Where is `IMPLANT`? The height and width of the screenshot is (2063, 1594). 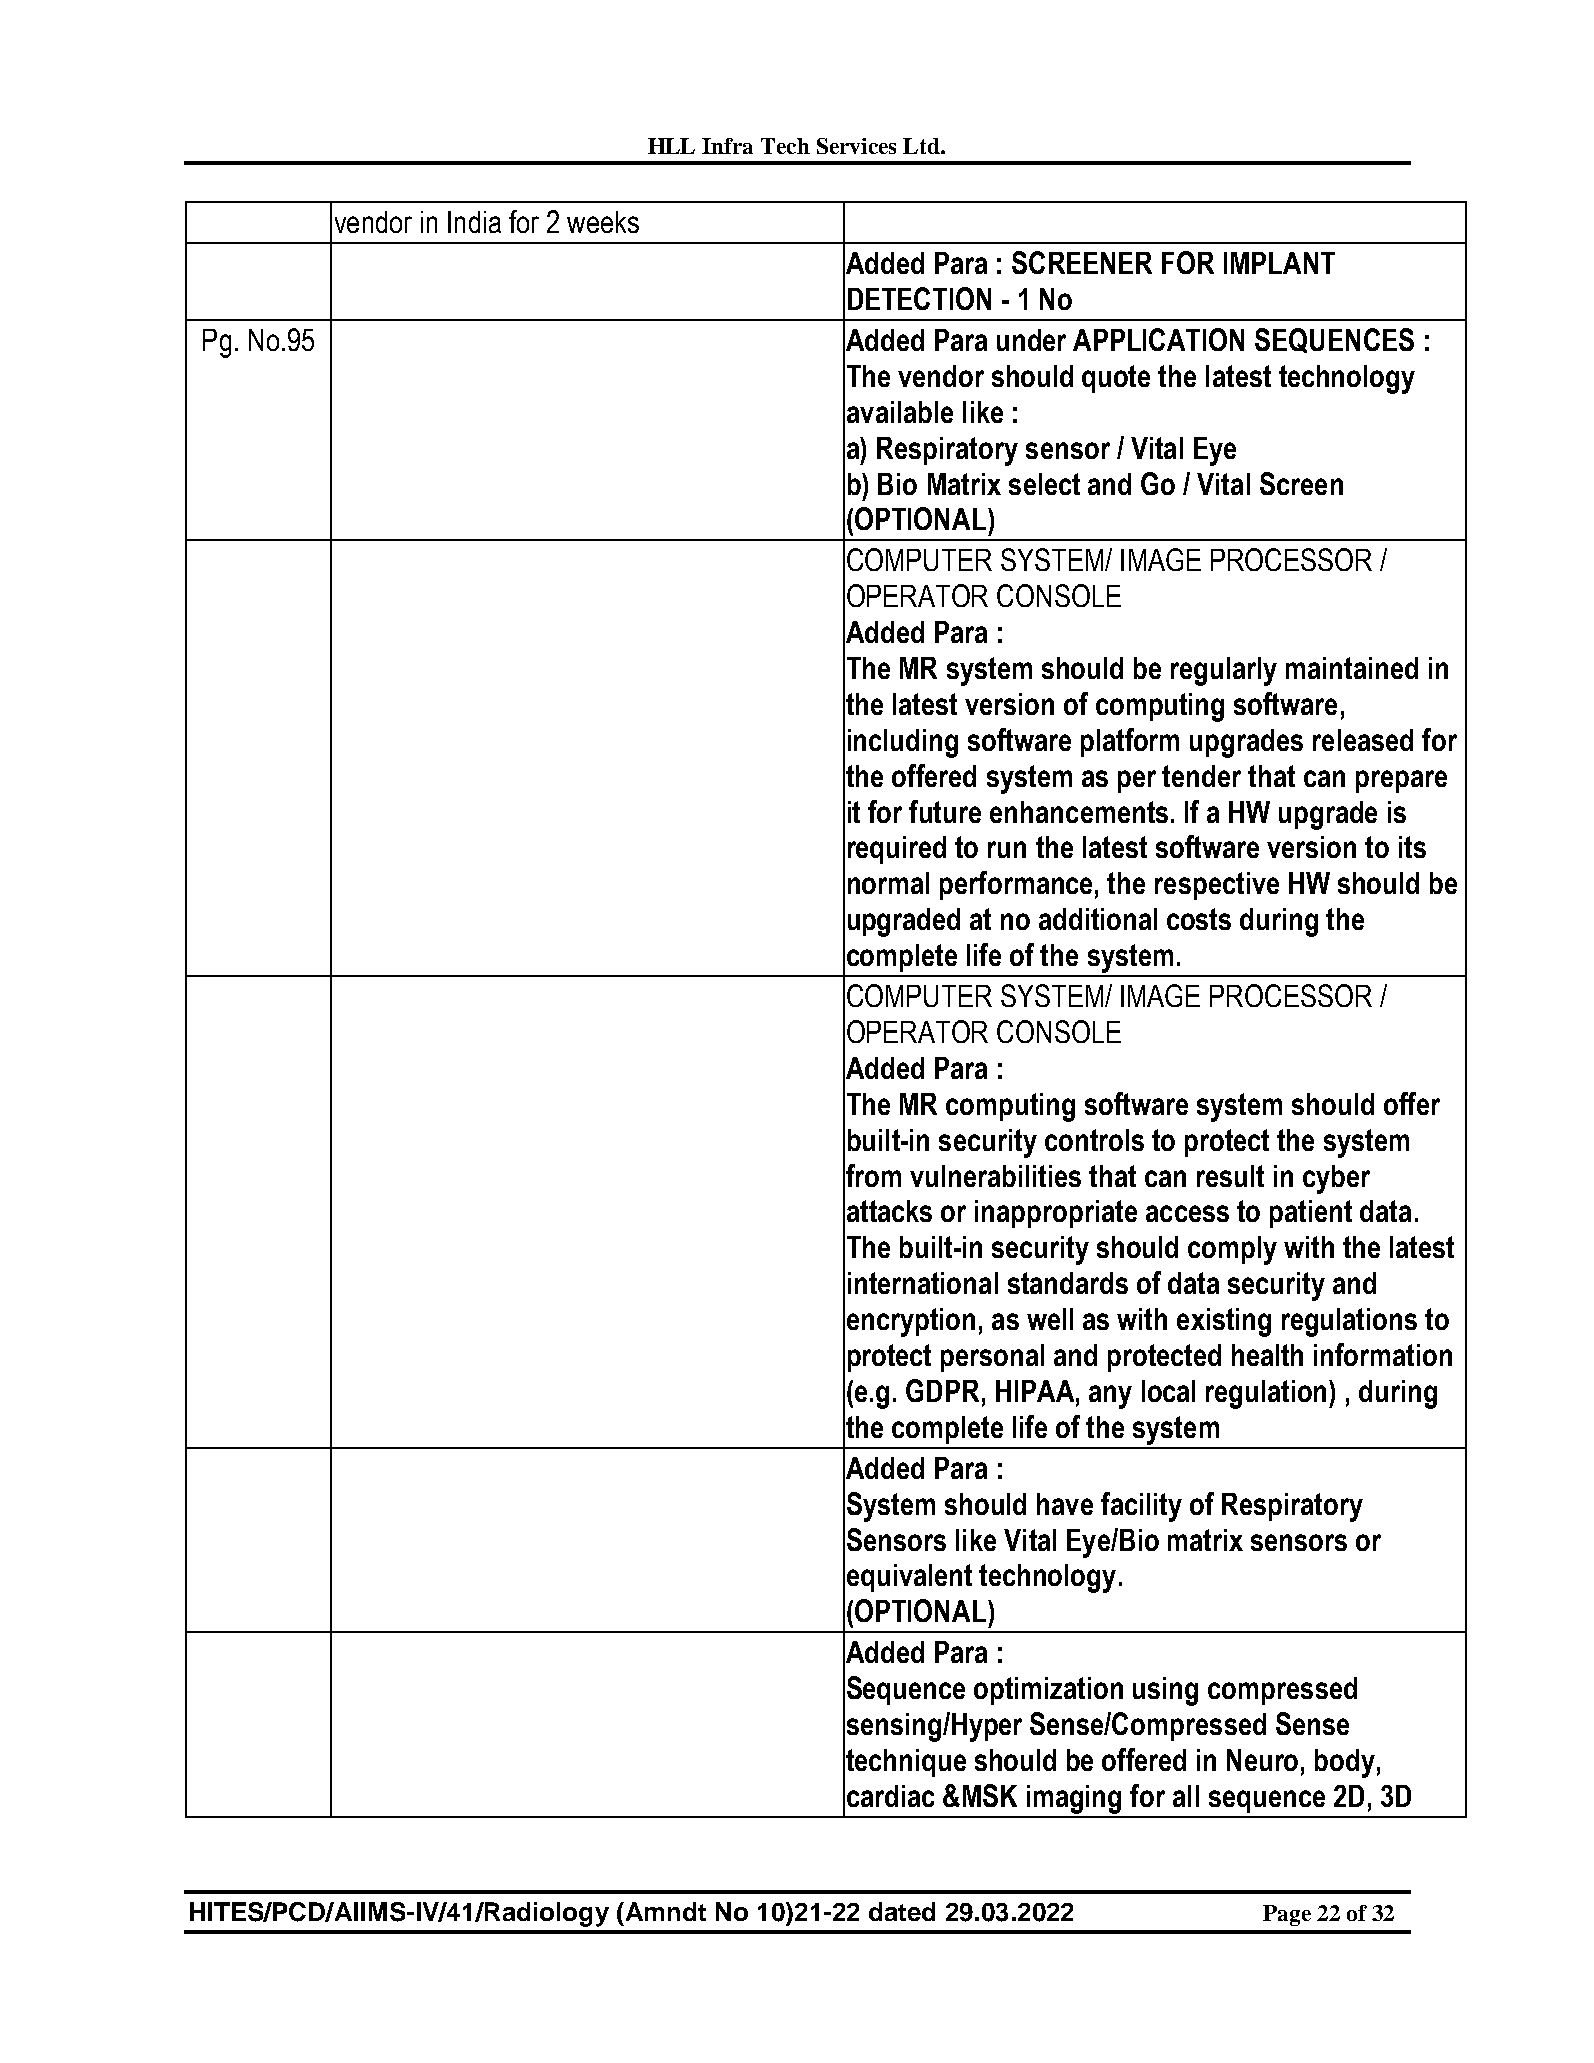
IMPLANT is located at coordinates (1279, 263).
